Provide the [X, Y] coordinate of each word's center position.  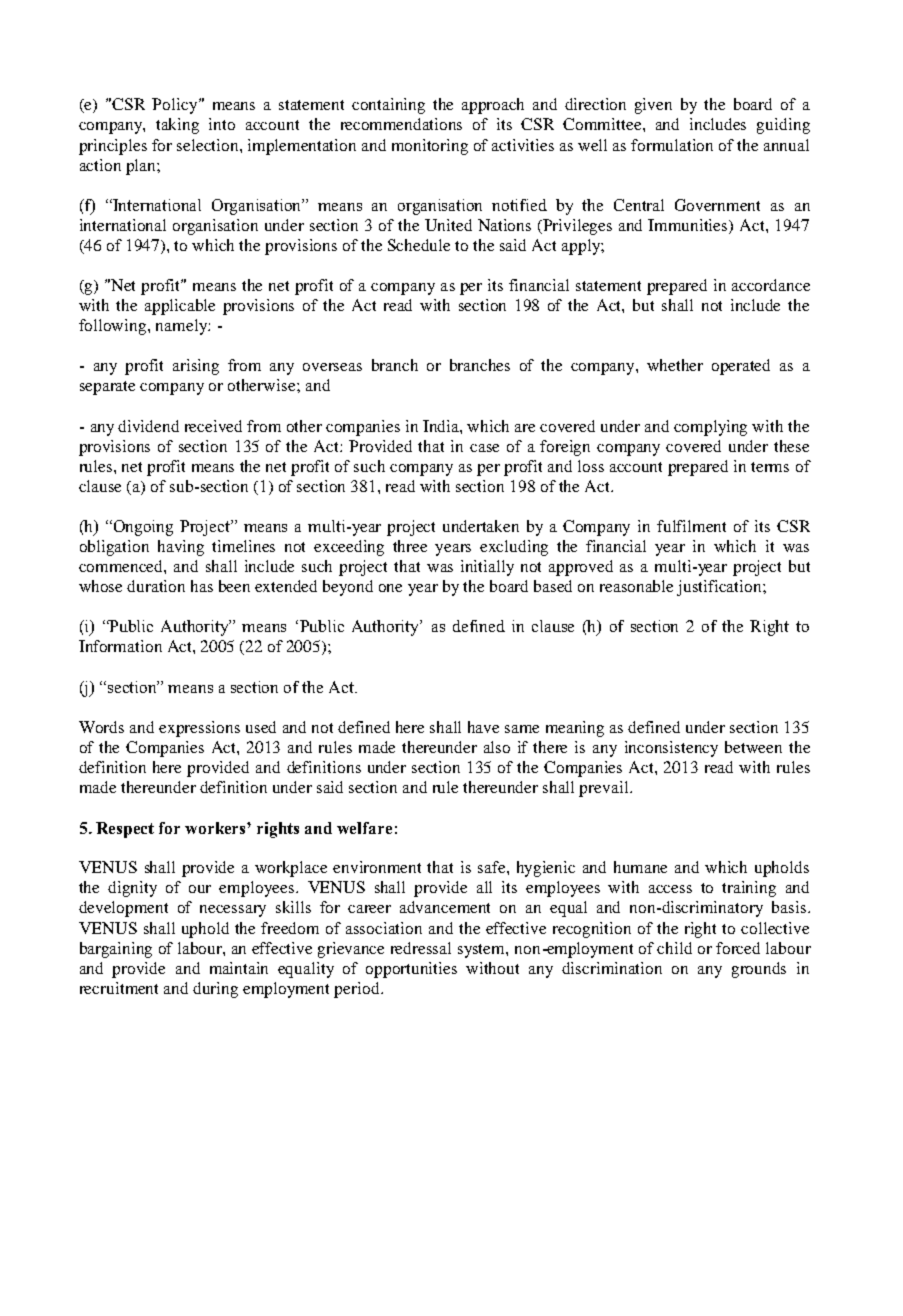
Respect [125, 830]
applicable [180, 307]
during [215, 990]
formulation [672, 145]
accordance [771, 285]
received [213, 426]
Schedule [419, 245]
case [484, 448]
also [497, 747]
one [390, 588]
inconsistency [671, 749]
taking [177, 126]
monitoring [430, 147]
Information [120, 646]
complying [710, 428]
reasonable [636, 586]
